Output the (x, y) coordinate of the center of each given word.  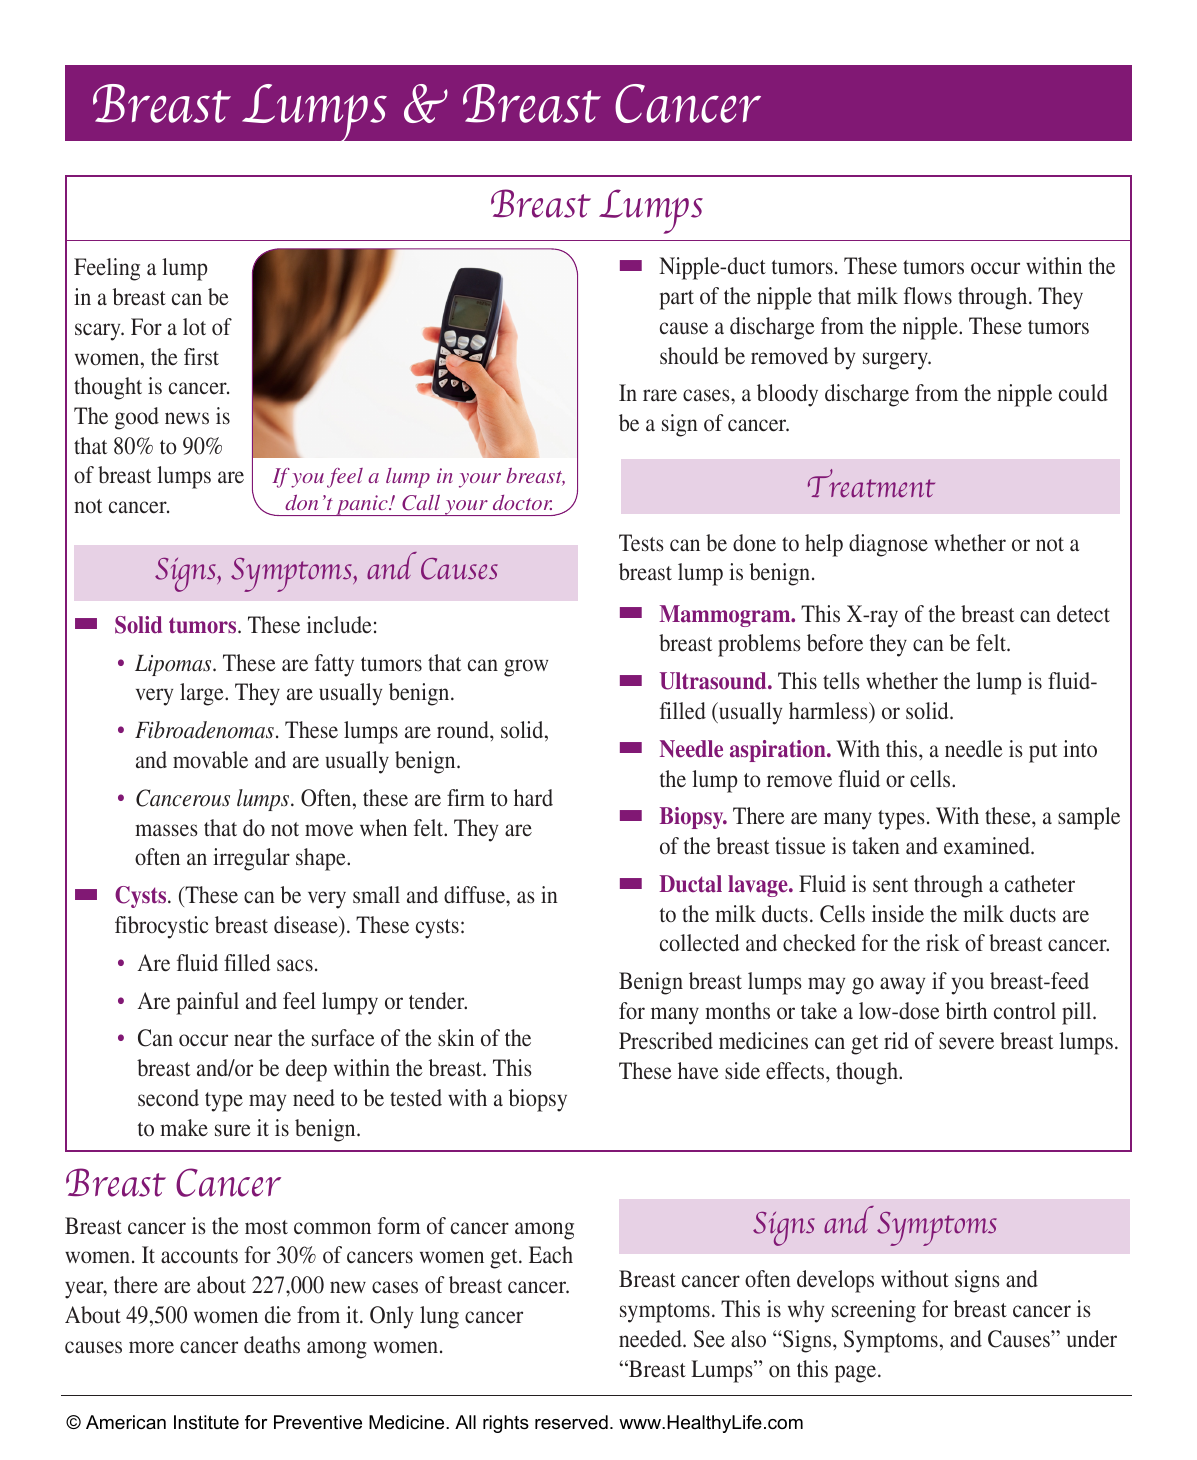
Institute (206, 1422)
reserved (571, 1422)
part (676, 300)
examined (988, 846)
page (857, 1374)
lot (194, 326)
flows (928, 296)
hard (533, 798)
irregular (251, 859)
